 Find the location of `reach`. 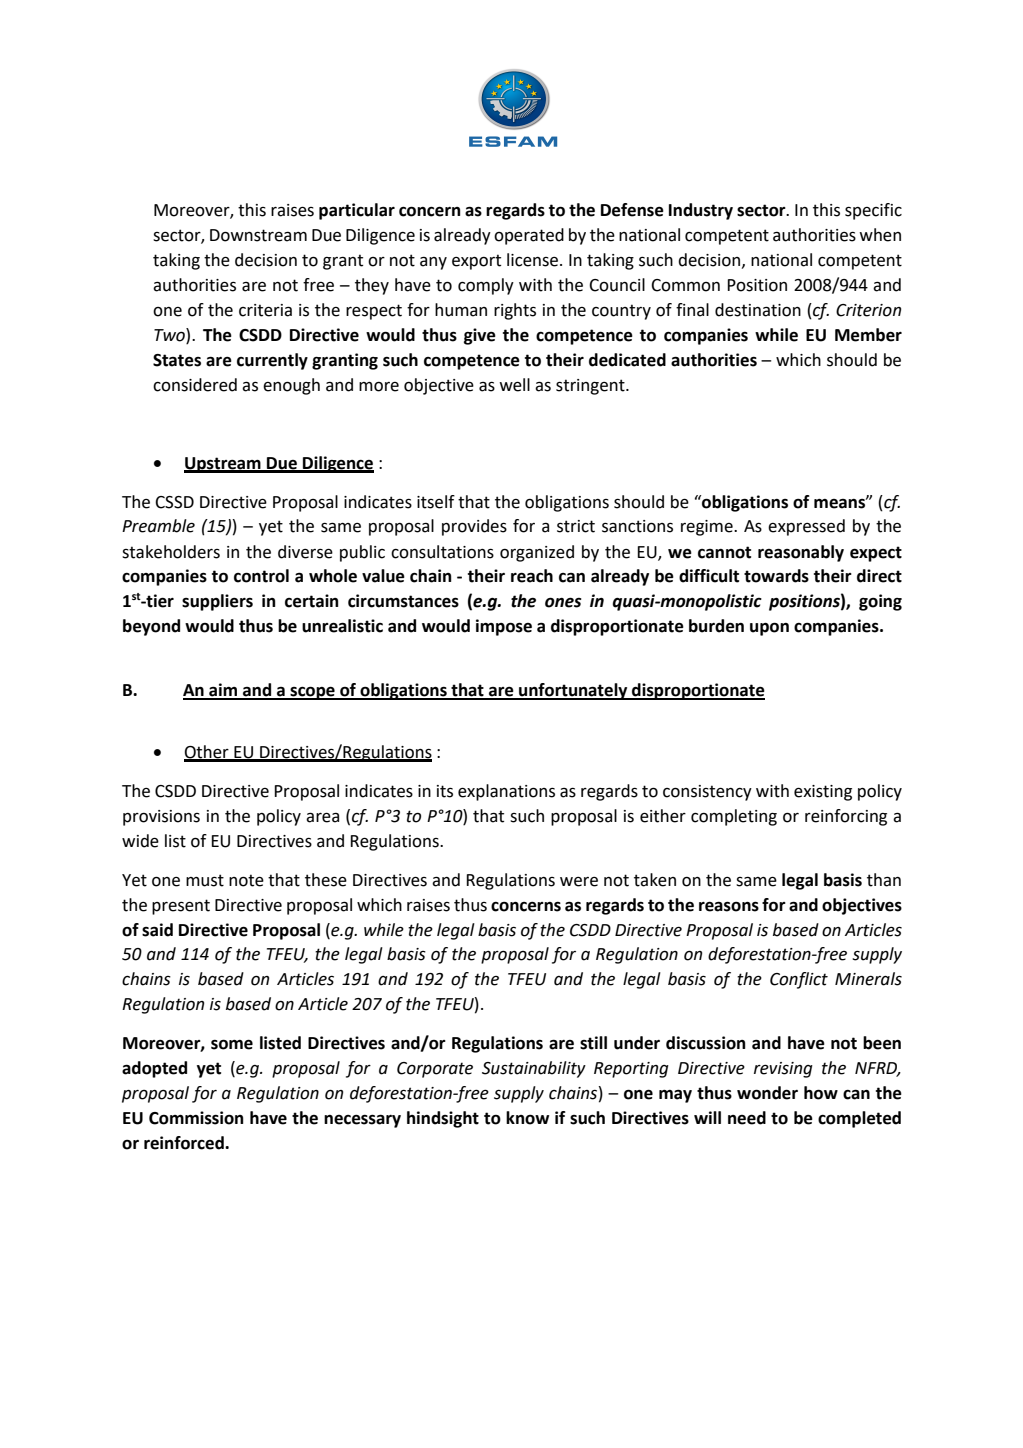

reach is located at coordinates (532, 576).
